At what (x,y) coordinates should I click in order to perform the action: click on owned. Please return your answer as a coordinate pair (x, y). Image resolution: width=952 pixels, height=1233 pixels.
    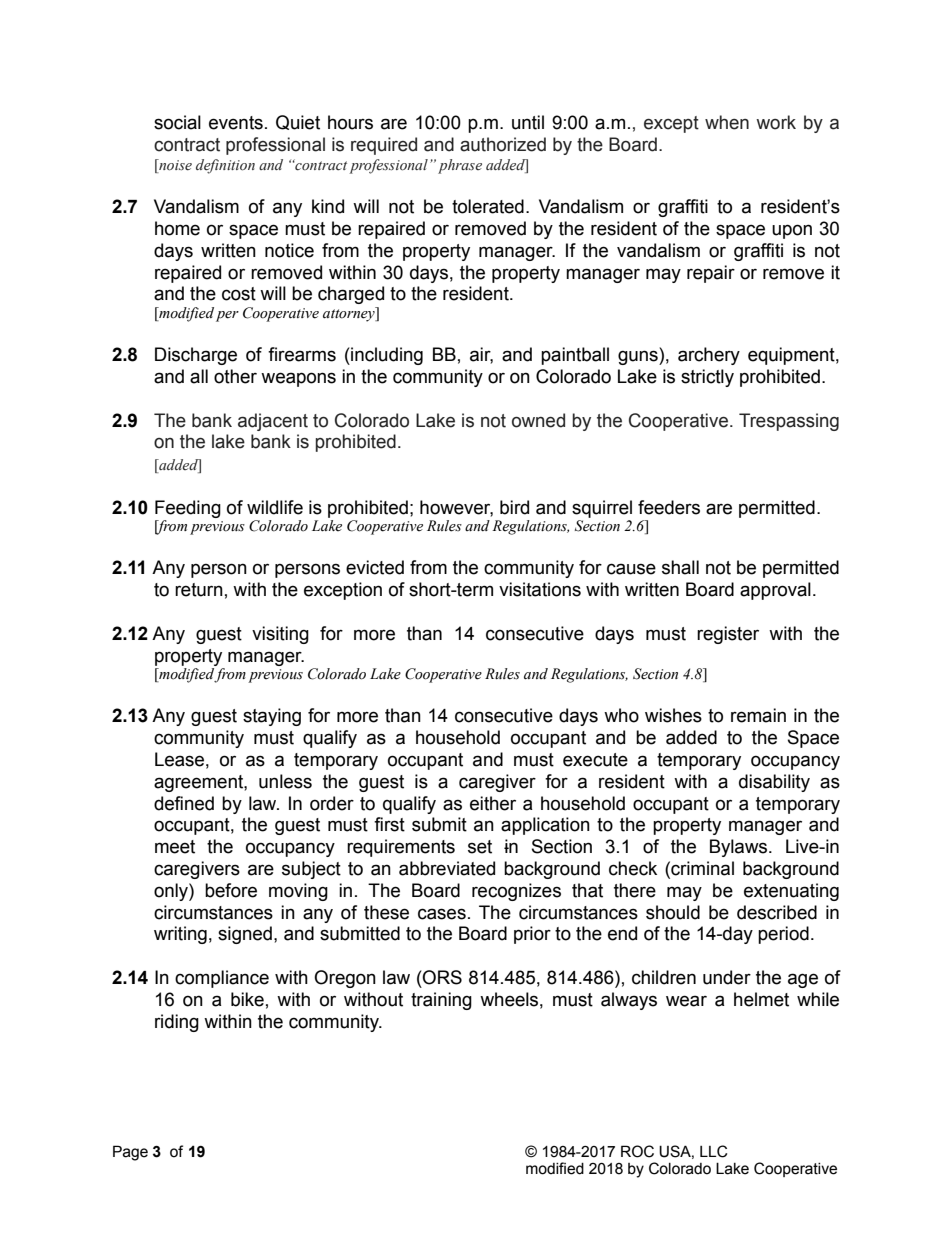
    Looking at the image, I should click on (538, 420).
